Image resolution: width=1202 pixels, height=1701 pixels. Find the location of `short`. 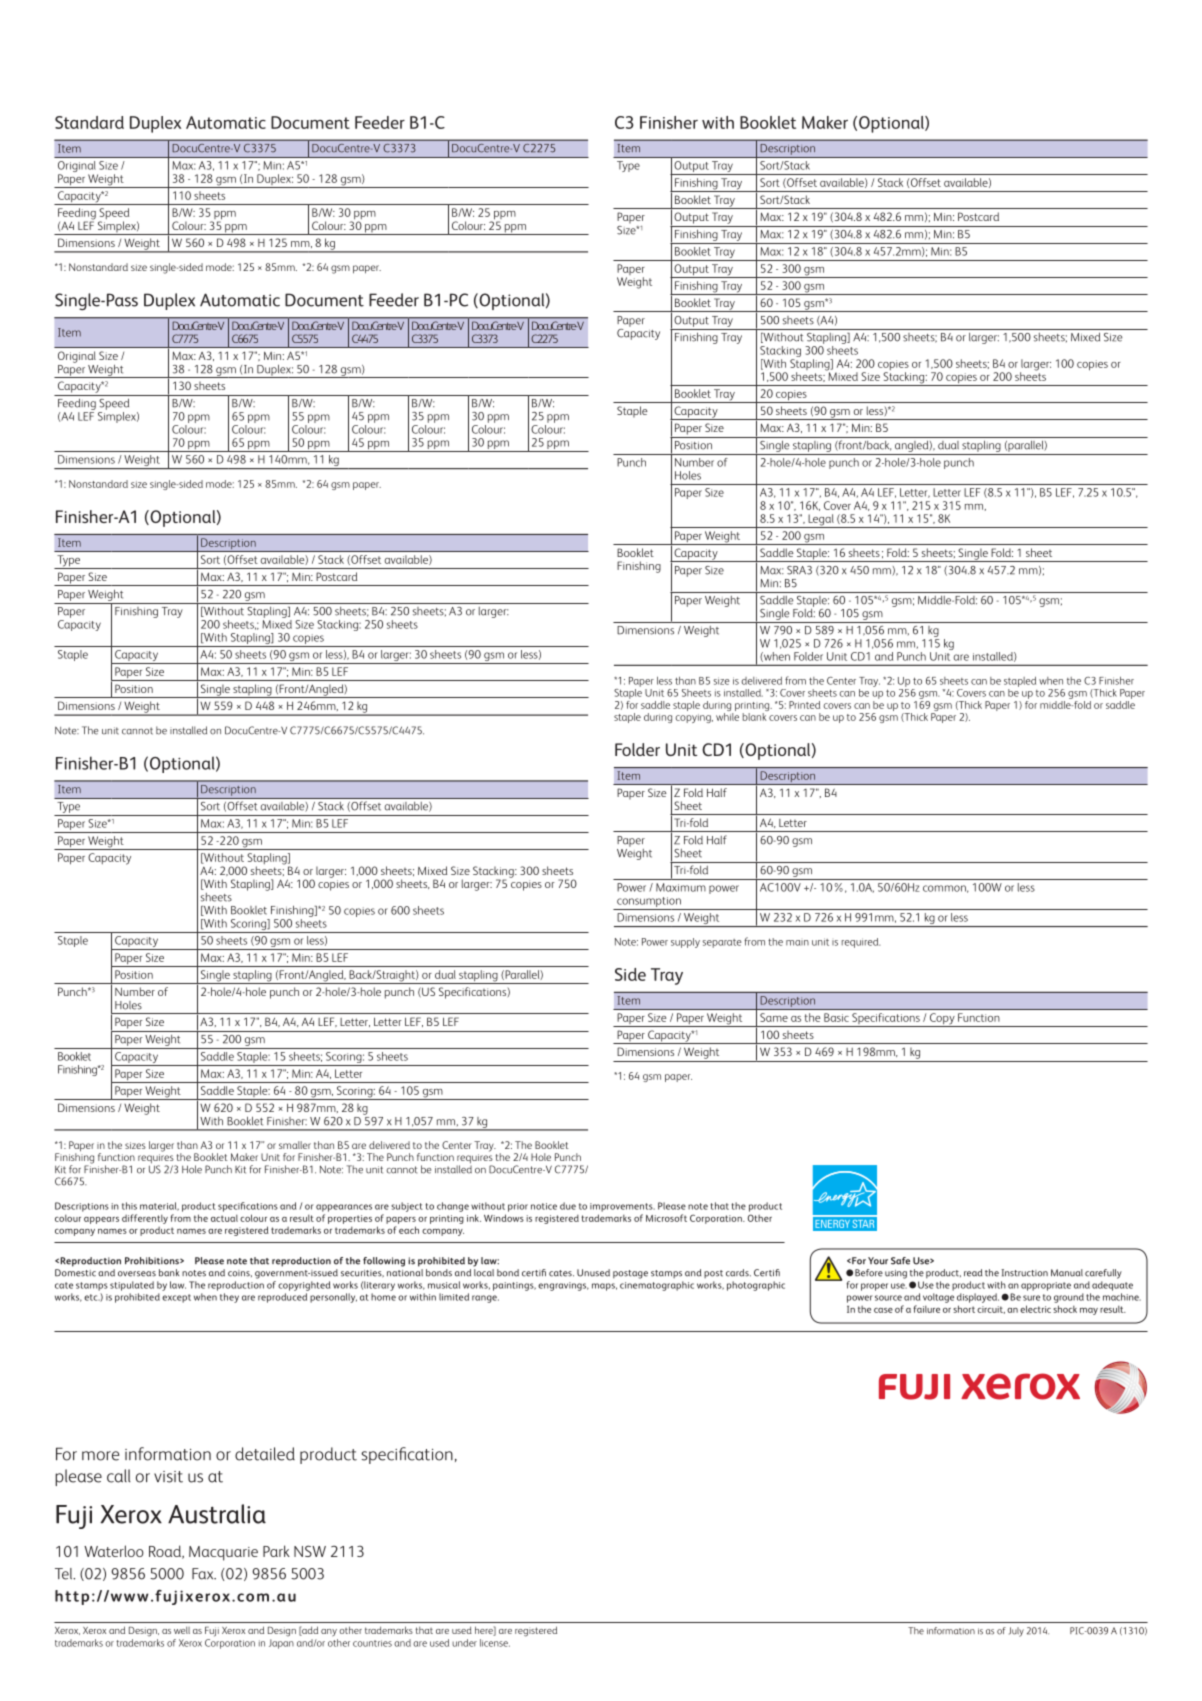

short is located at coordinates (964, 1309).
